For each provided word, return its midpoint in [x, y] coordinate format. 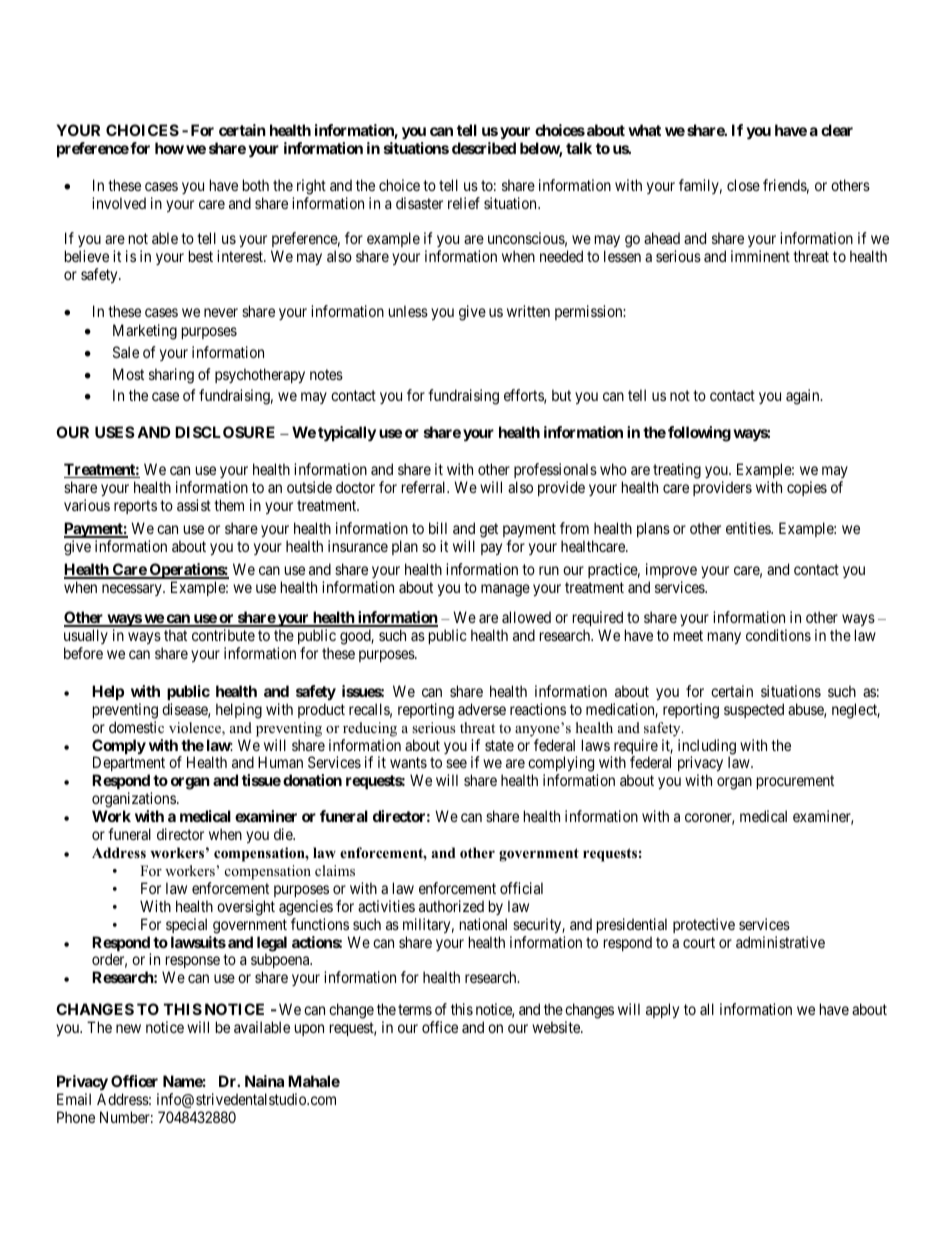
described [484, 148]
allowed [526, 617]
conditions [778, 635]
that [175, 635]
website [557, 1027]
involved [119, 203]
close [743, 185]
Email [74, 1099]
